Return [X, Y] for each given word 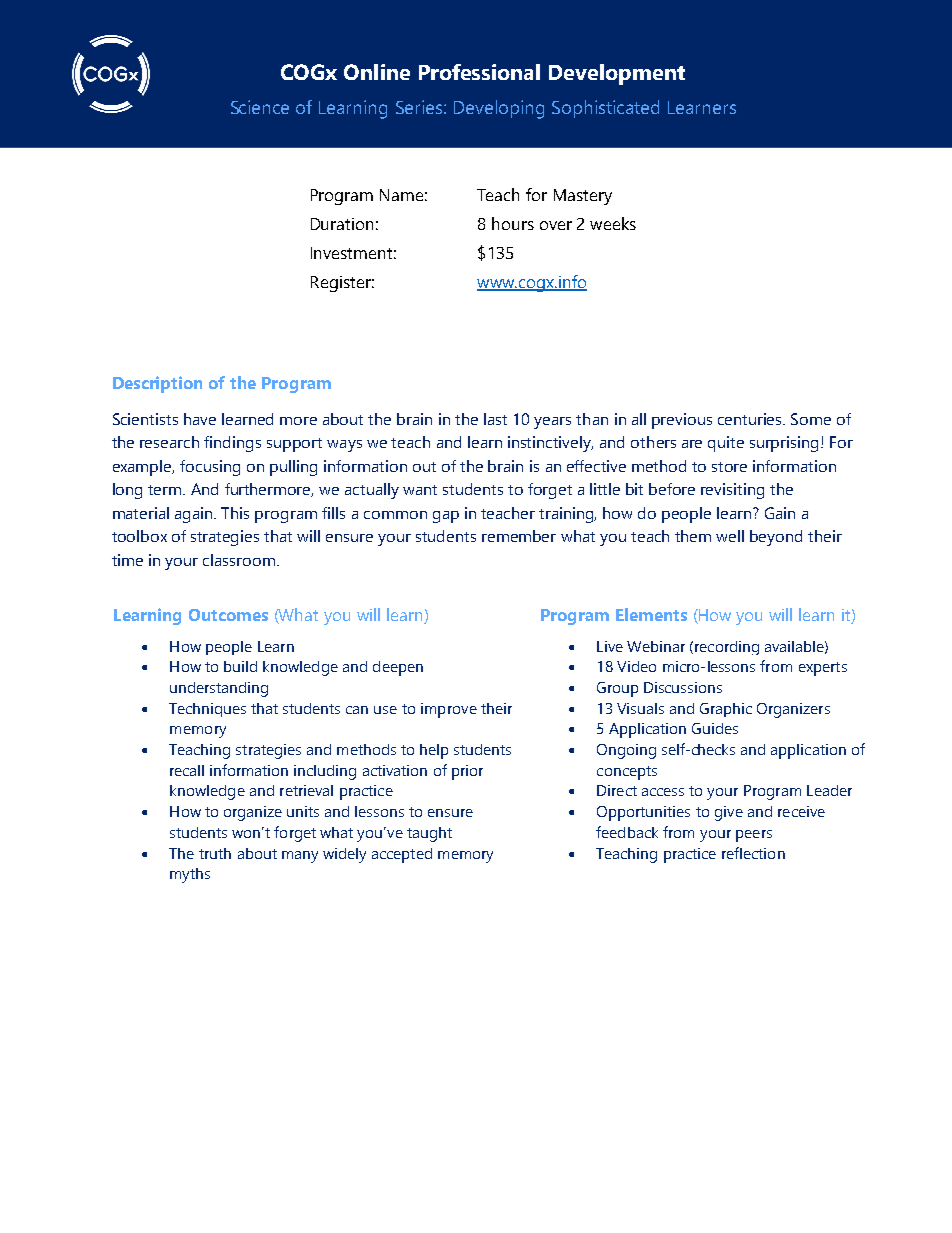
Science [260, 107]
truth [215, 853]
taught [429, 834]
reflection [753, 853]
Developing [499, 109]
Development [617, 74]
